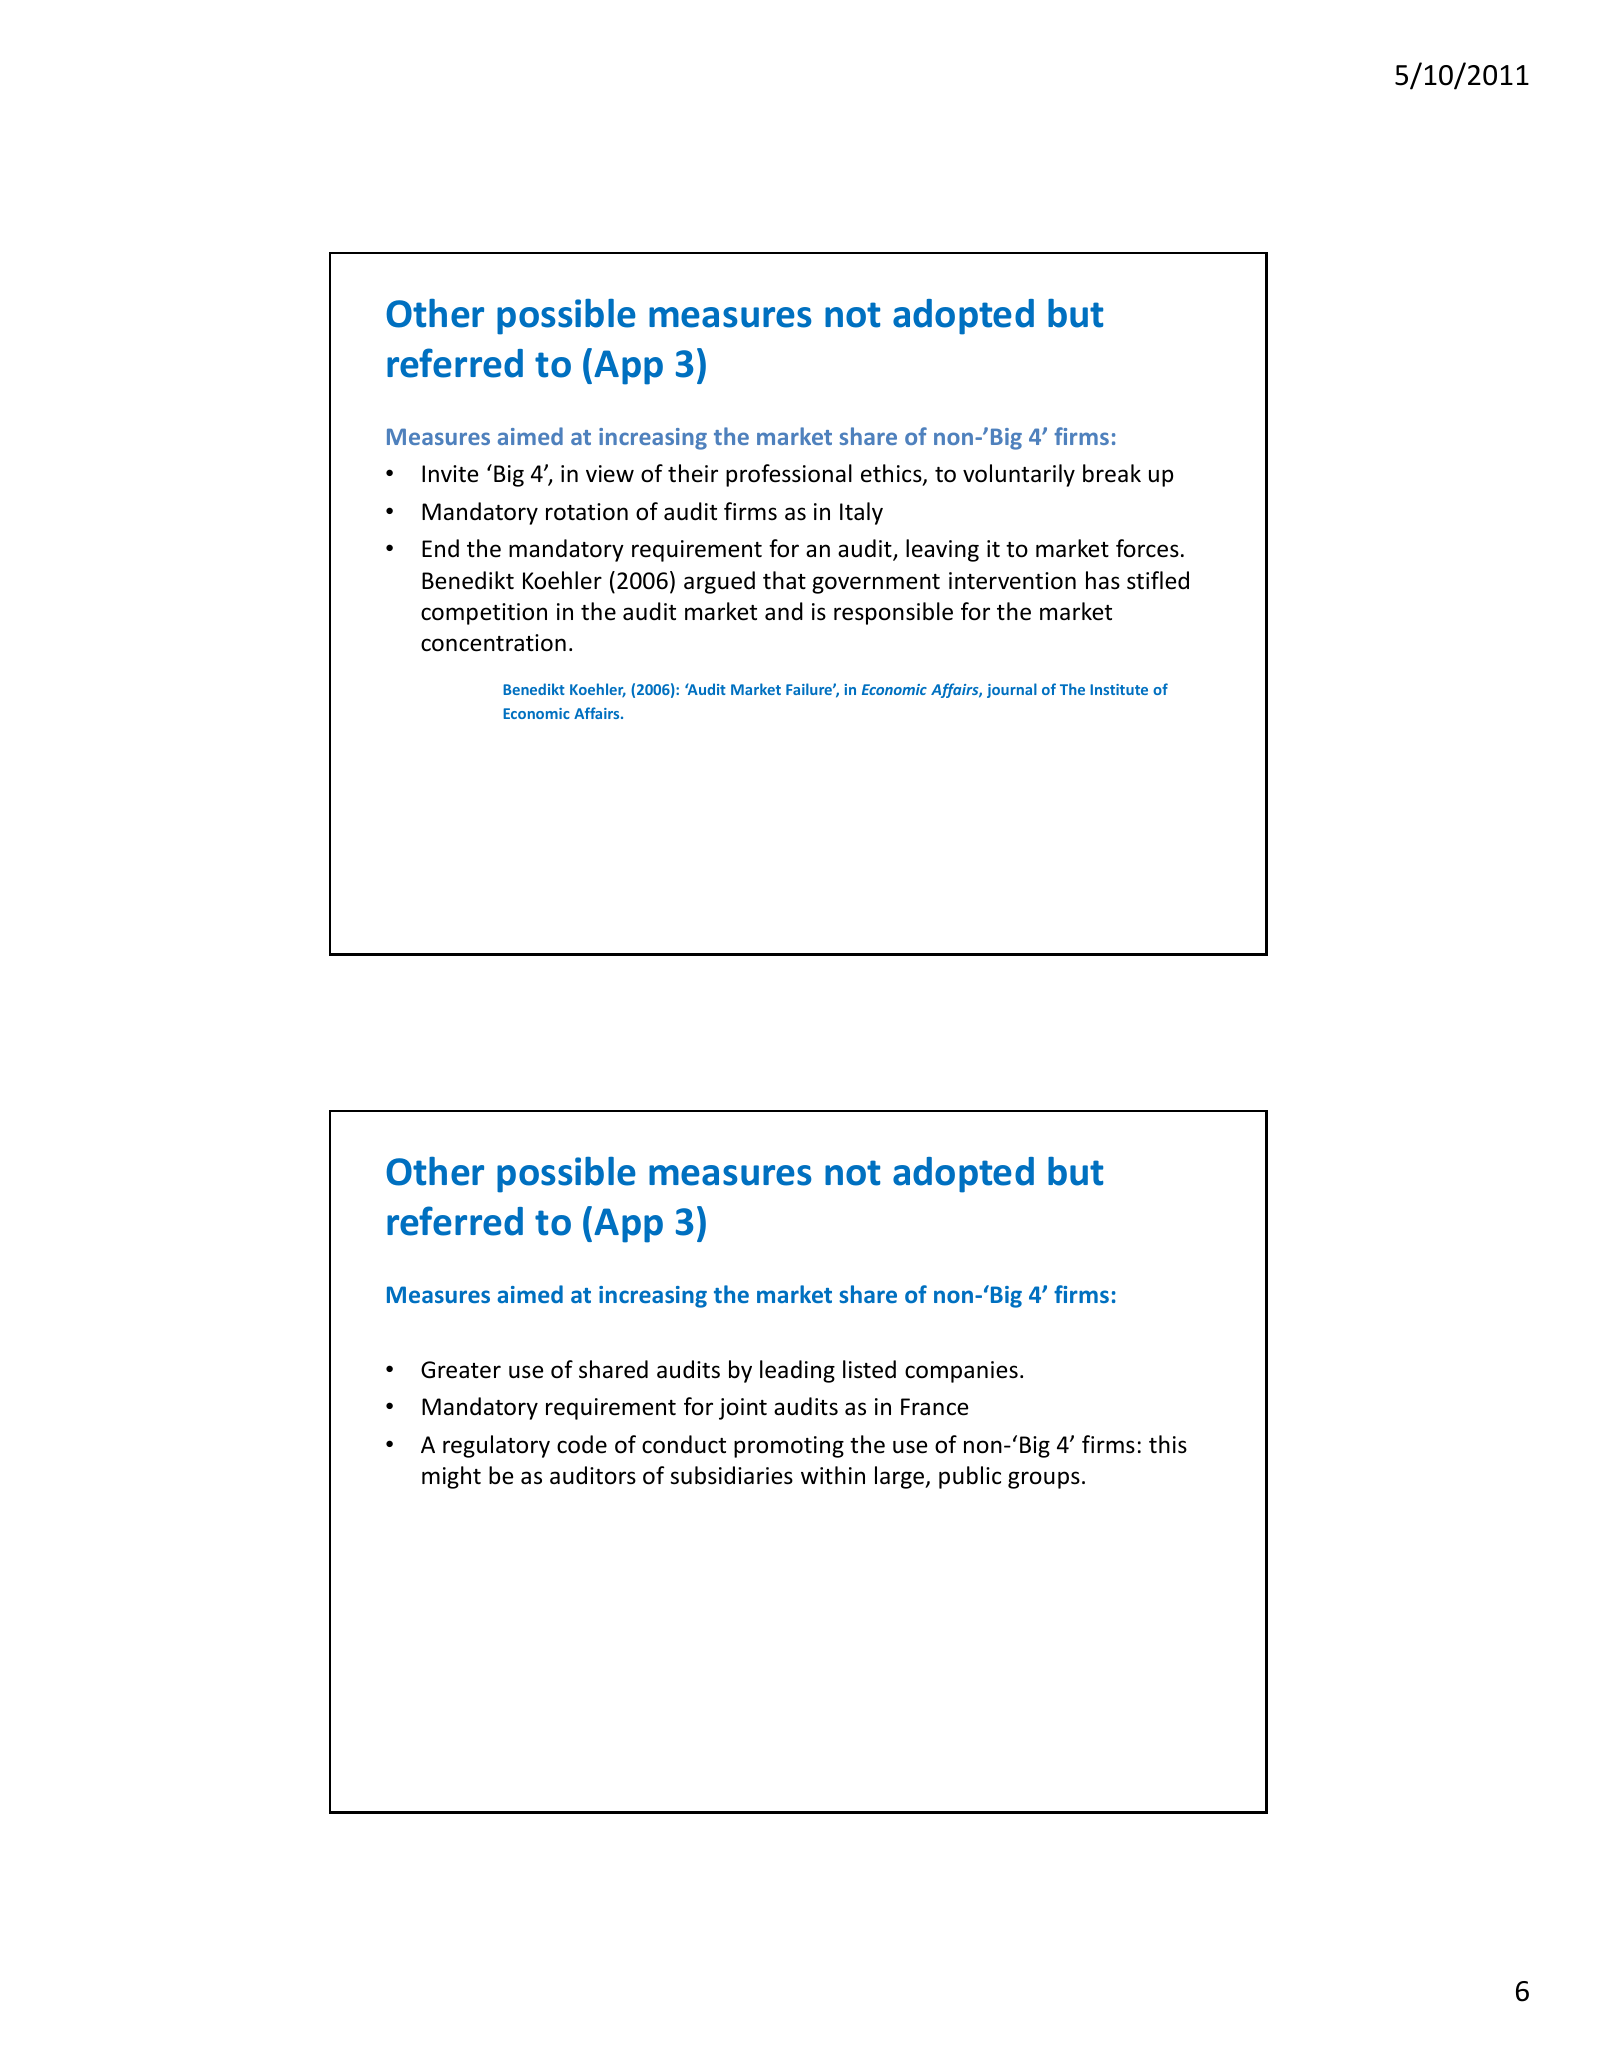  I want to click on concentration, so click(493, 643).
